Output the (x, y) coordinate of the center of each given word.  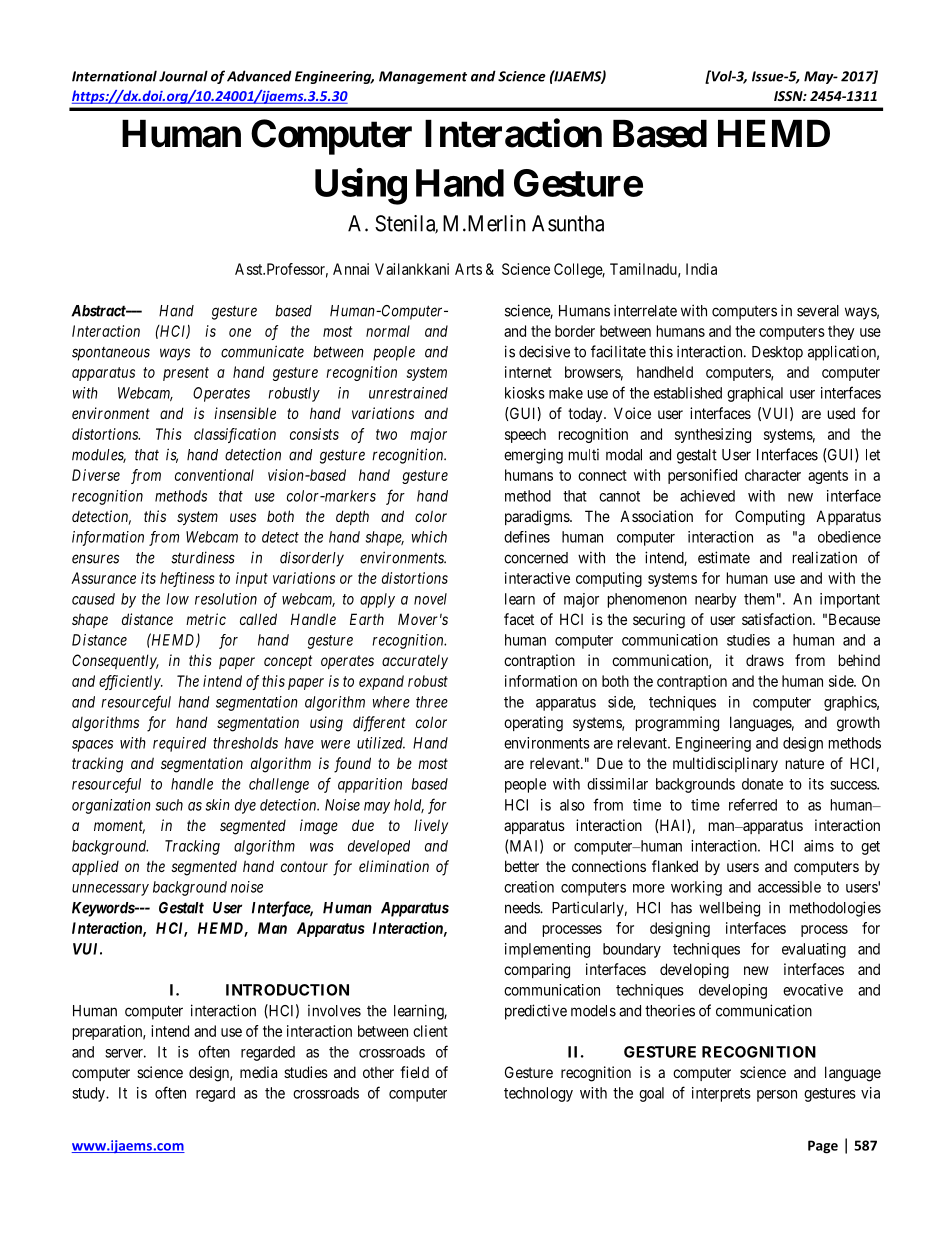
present (186, 374)
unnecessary (110, 890)
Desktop (777, 353)
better (522, 866)
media (258, 1072)
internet (528, 372)
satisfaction (778, 619)
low (177, 599)
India (701, 269)
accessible (789, 887)
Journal (183, 76)
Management (423, 77)
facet (519, 619)
